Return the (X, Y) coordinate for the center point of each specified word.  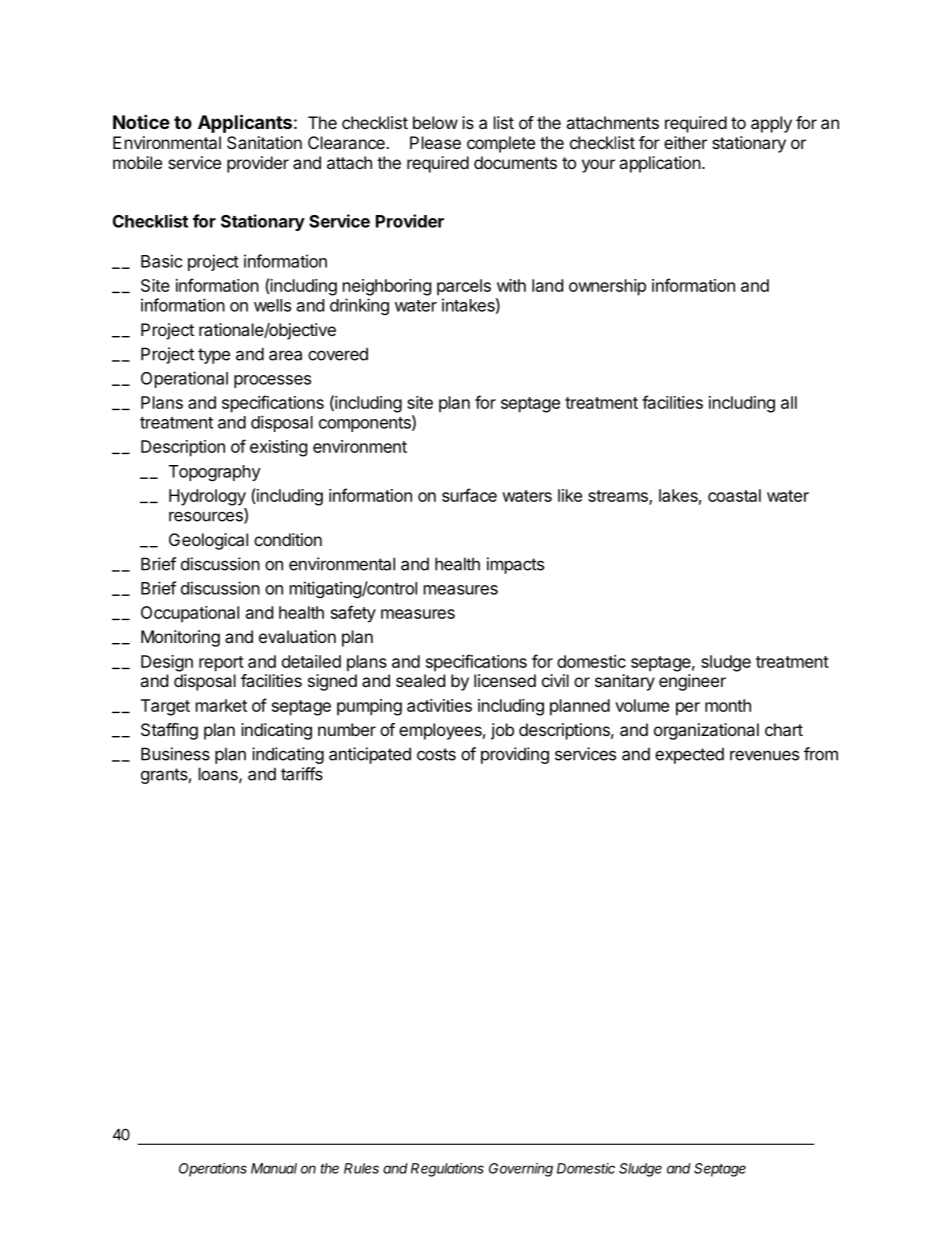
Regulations (447, 1170)
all (789, 402)
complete (501, 144)
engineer (692, 682)
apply (771, 124)
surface (469, 495)
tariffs (302, 774)
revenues (764, 755)
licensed (505, 680)
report (221, 664)
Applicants (245, 123)
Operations (213, 1170)
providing (515, 755)
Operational (184, 379)
